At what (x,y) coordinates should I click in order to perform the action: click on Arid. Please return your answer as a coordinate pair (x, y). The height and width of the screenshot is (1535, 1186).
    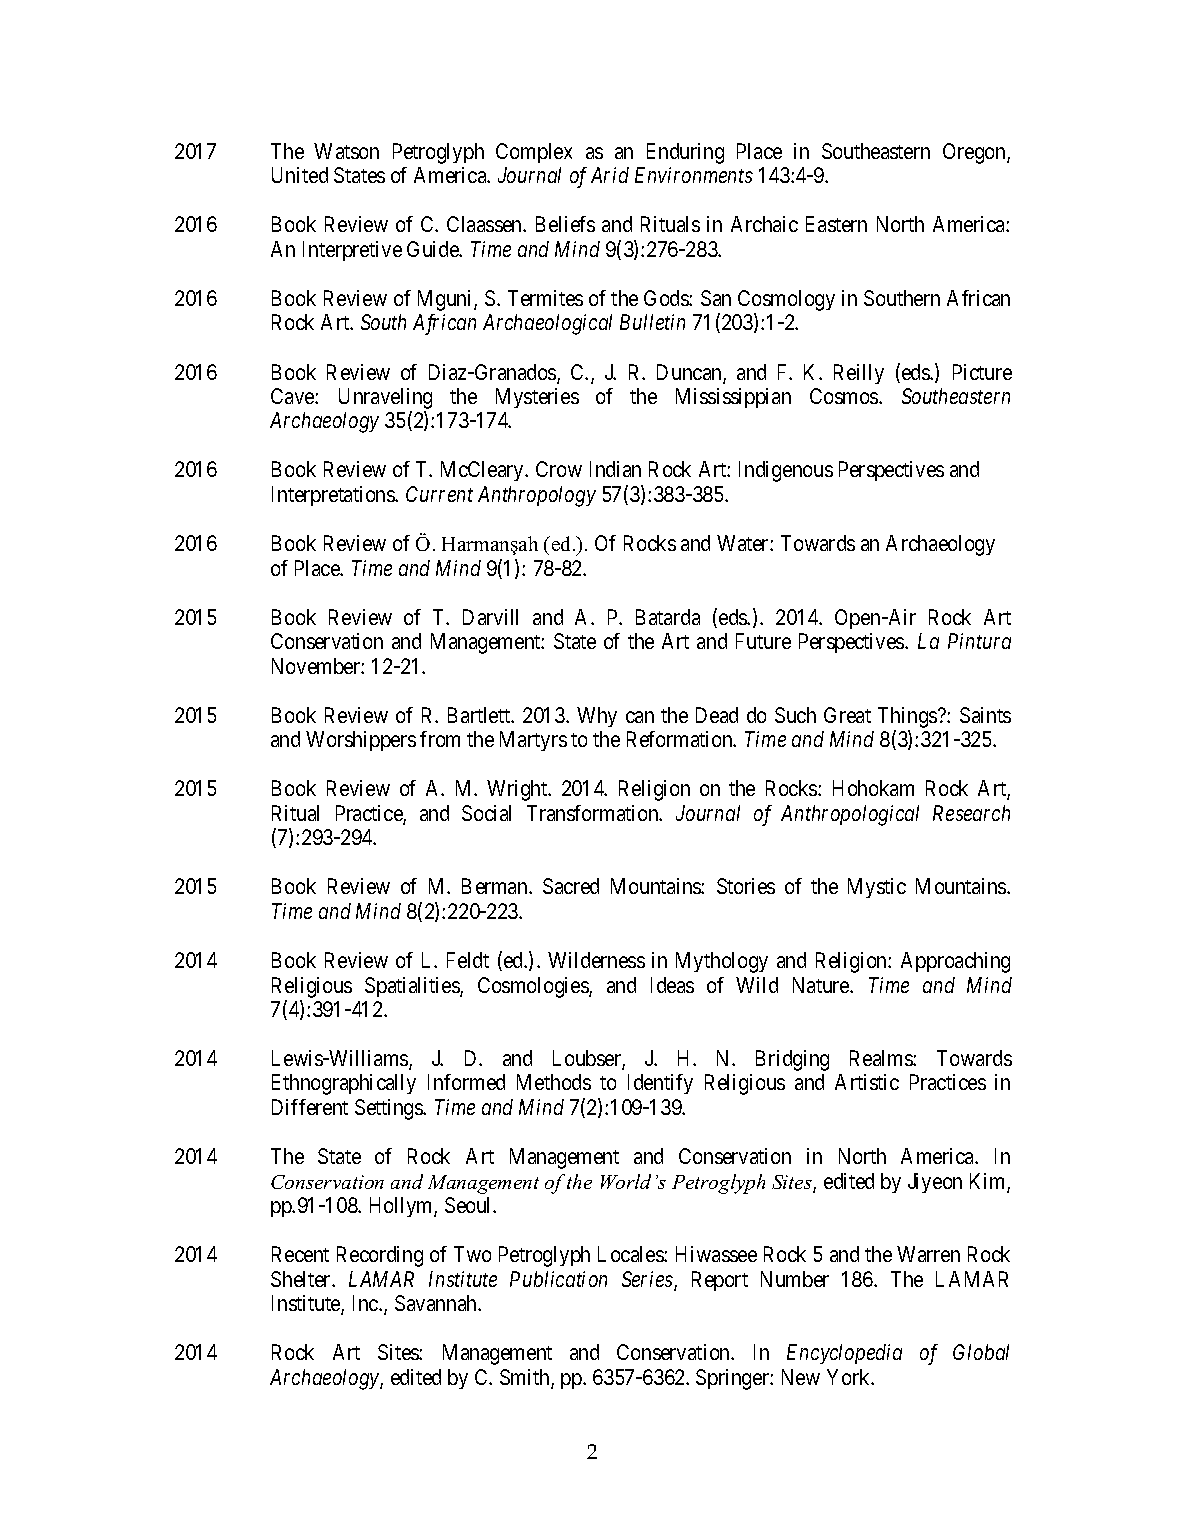
    Looking at the image, I should click on (610, 175).
